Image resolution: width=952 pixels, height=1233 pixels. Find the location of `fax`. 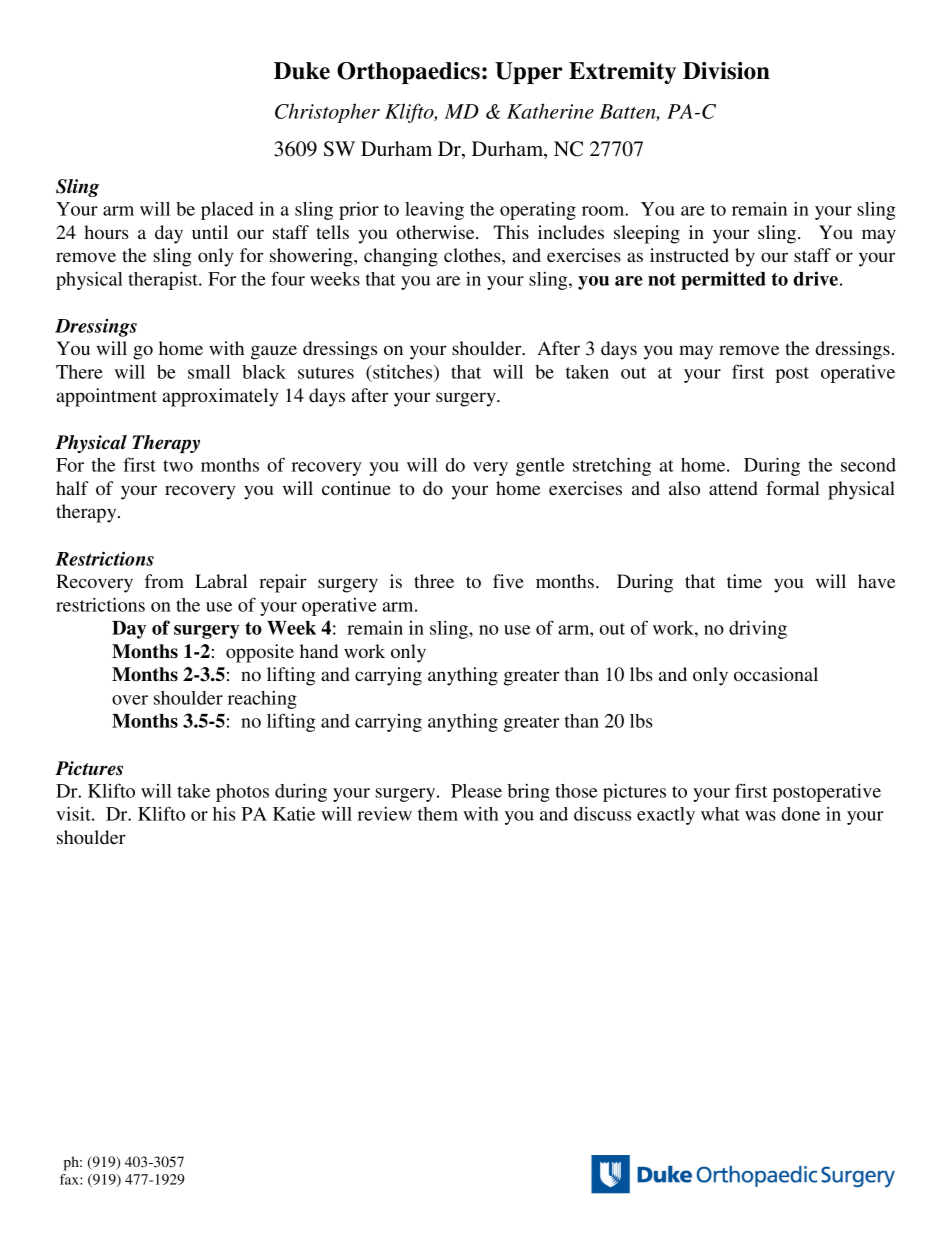

fax is located at coordinates (70, 1179).
